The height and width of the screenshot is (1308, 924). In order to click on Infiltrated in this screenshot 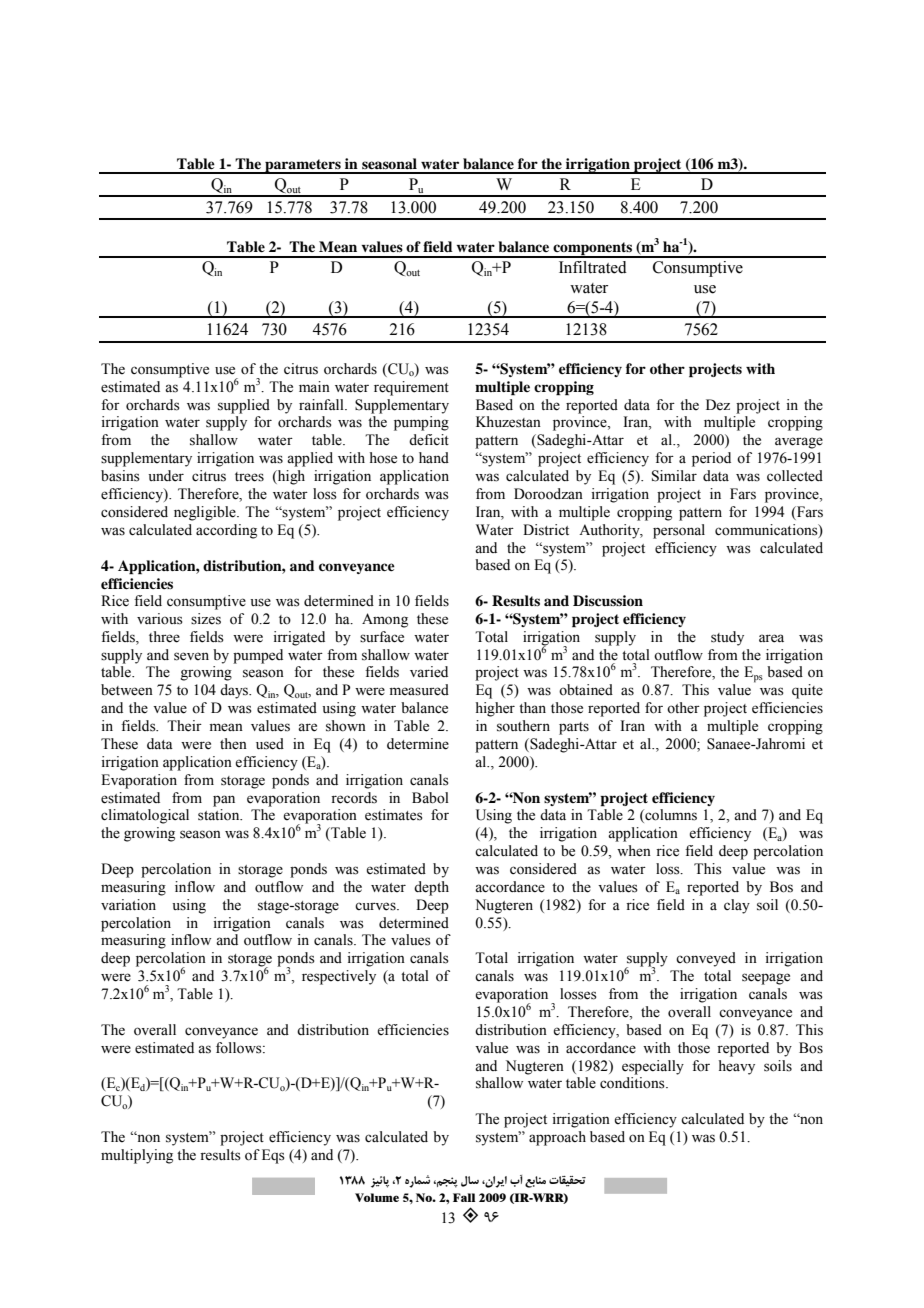, I will do `click(593, 267)`.
